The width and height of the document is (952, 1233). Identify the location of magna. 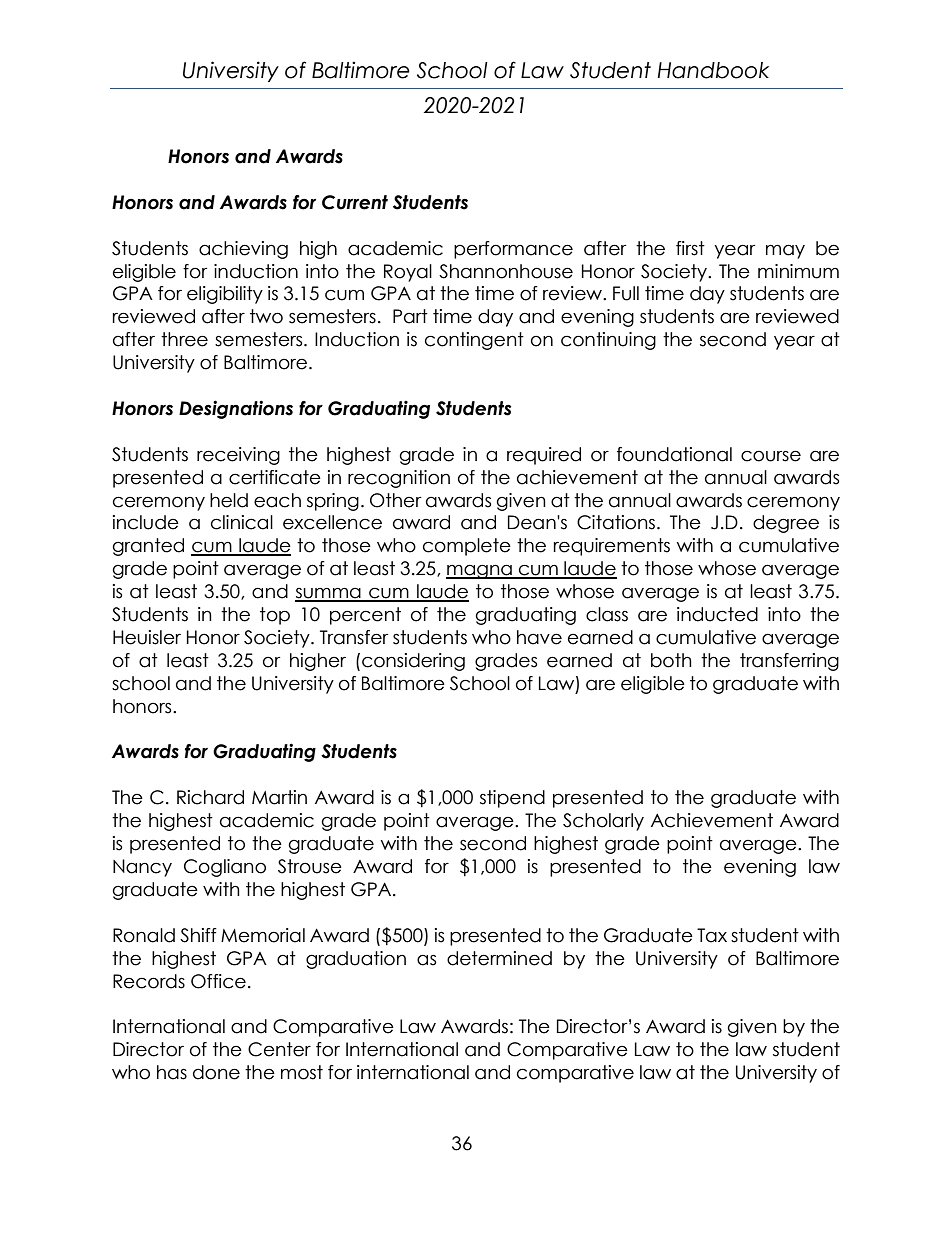
(480, 571).
